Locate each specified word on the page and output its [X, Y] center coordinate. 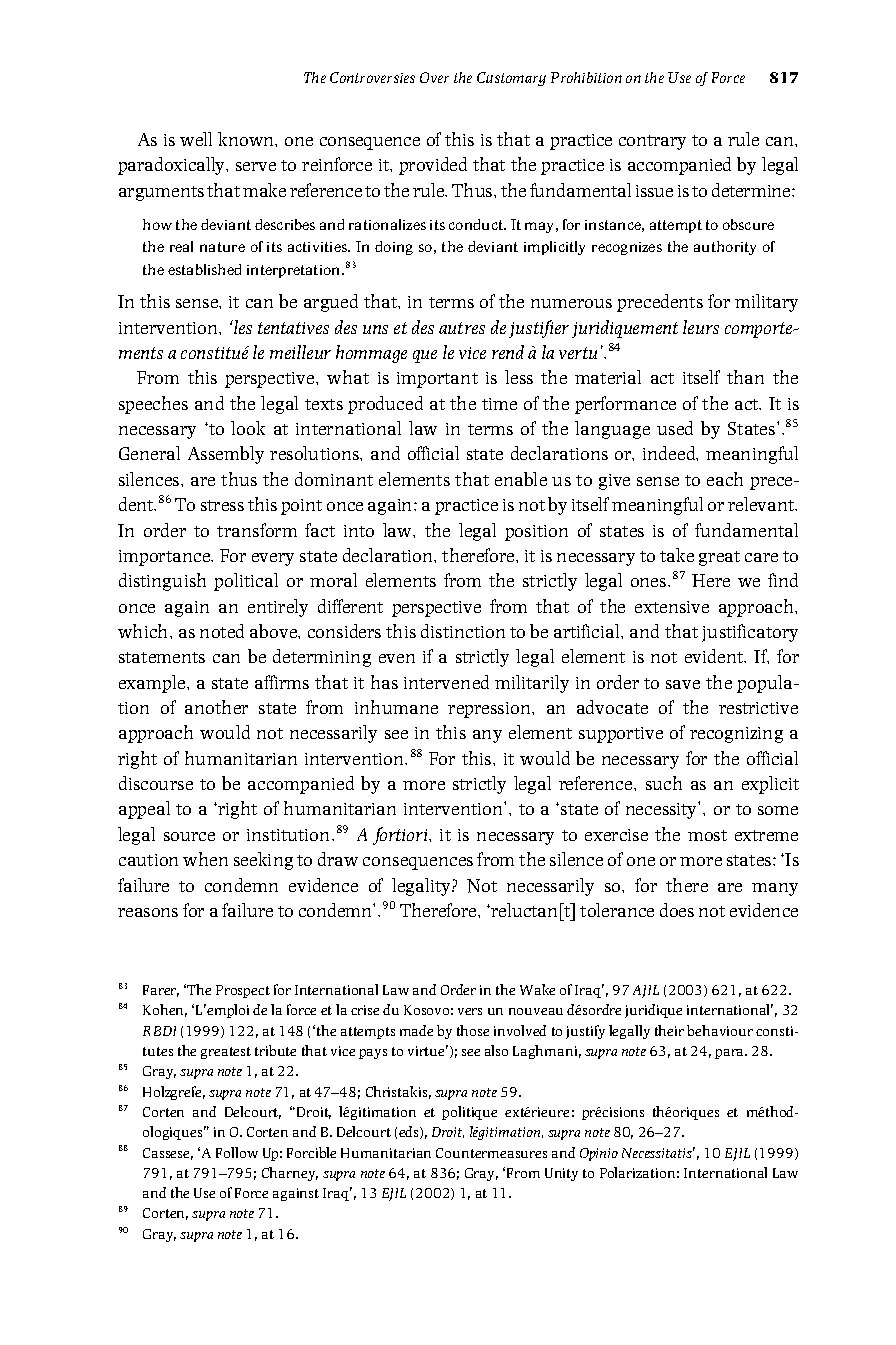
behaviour [720, 1030]
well [196, 139]
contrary [652, 142]
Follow [237, 1152]
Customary [511, 79]
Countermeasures [491, 1153]
